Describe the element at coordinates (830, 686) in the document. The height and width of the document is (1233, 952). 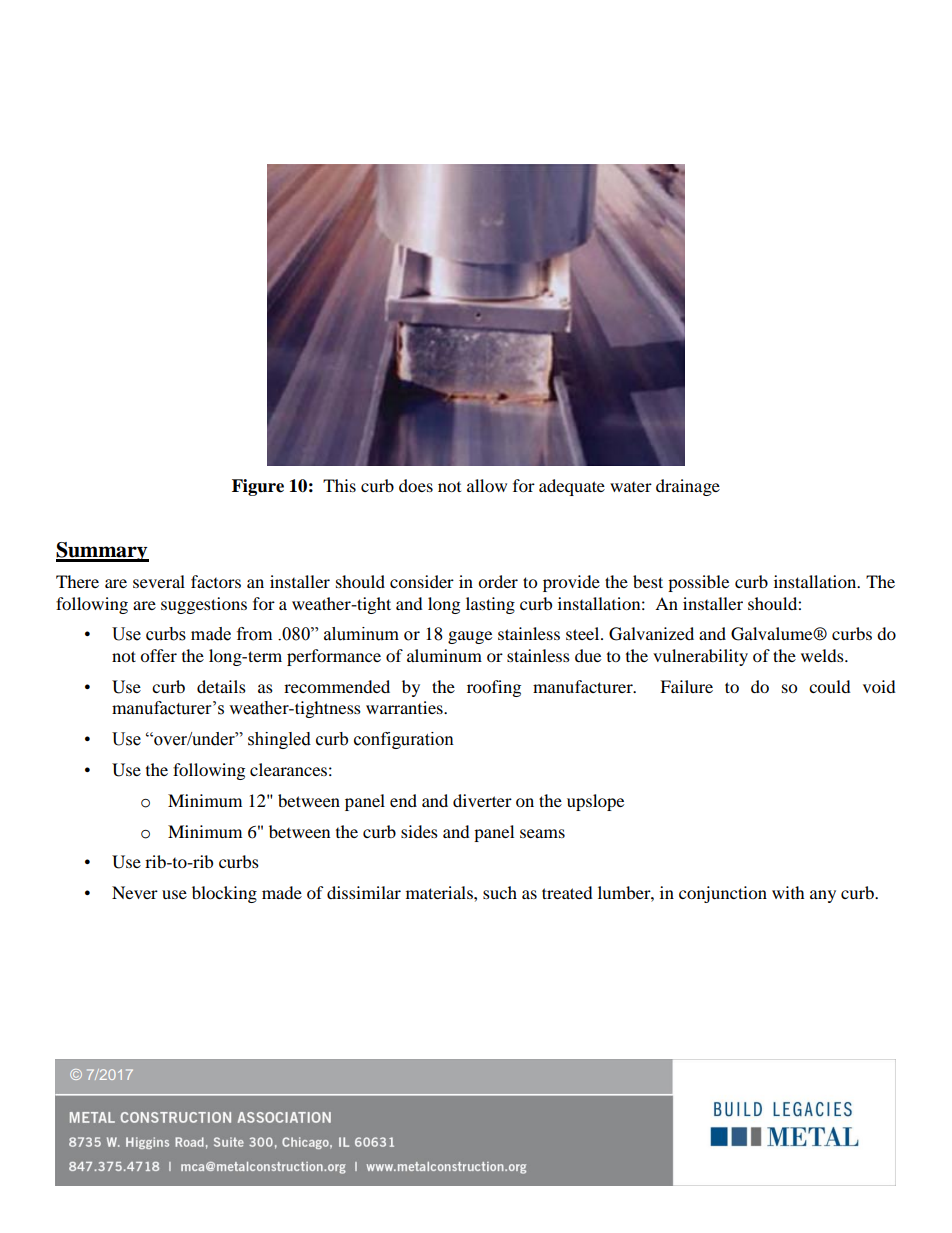
I see `could` at that location.
